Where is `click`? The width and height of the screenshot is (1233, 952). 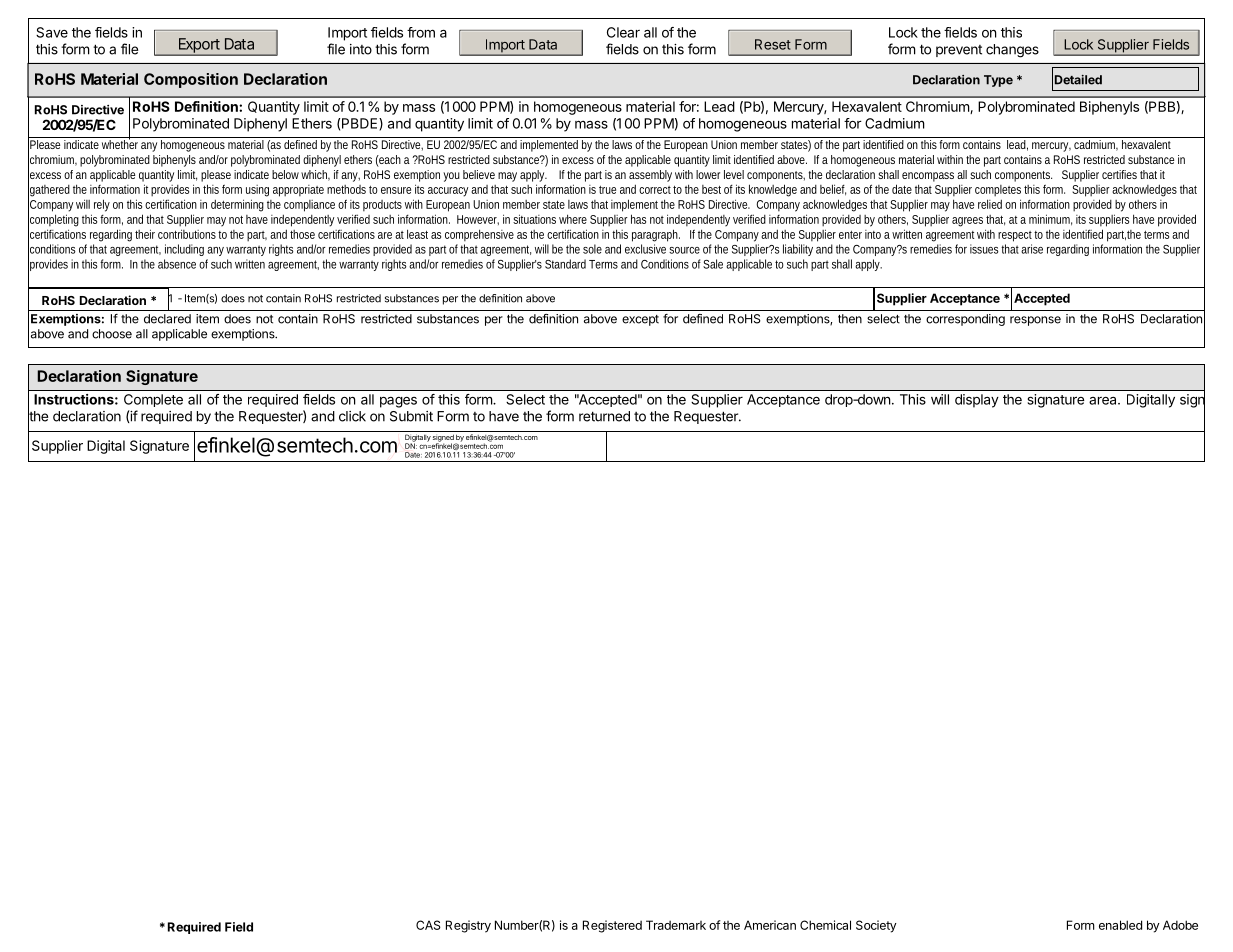
click is located at coordinates (352, 416).
